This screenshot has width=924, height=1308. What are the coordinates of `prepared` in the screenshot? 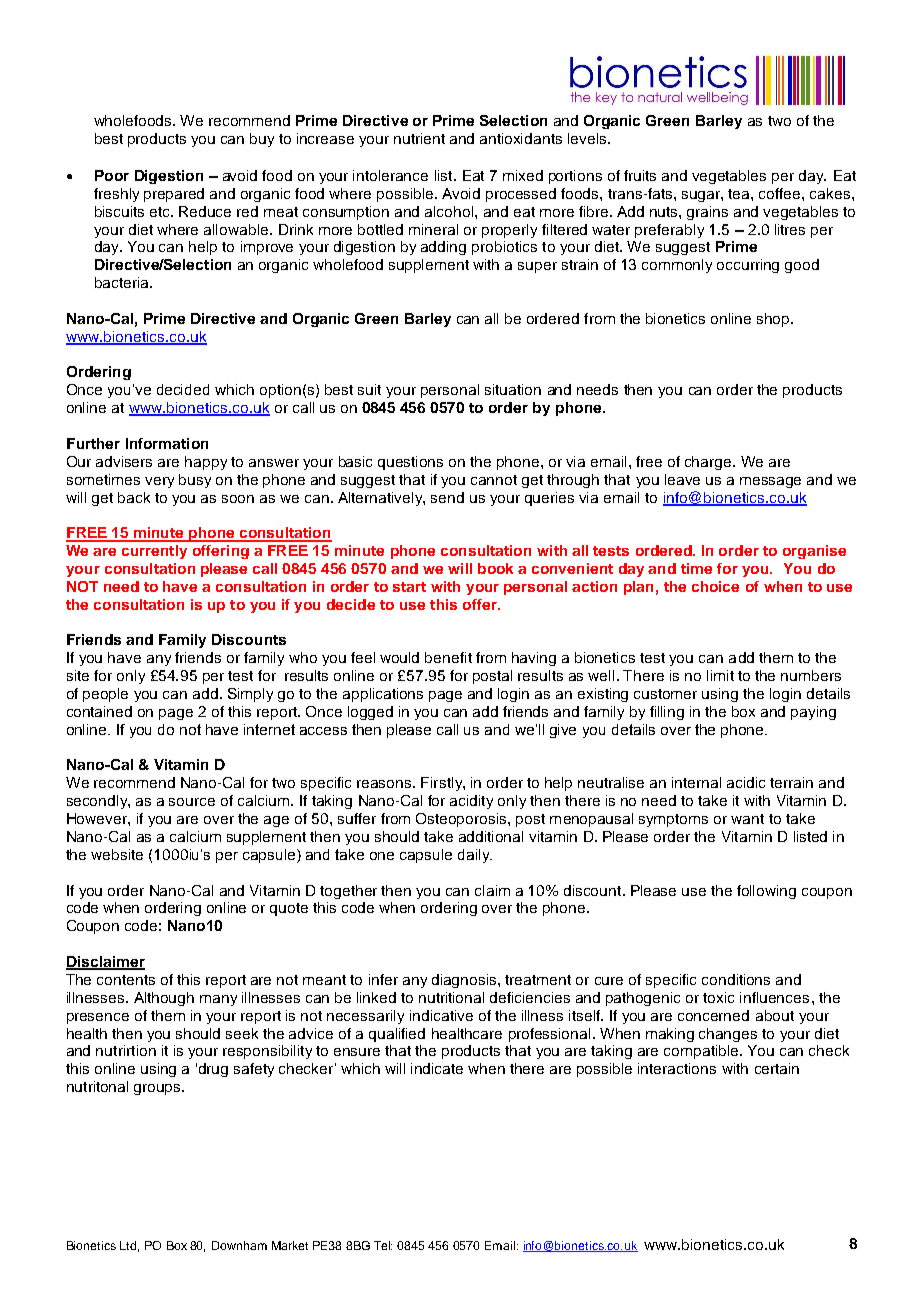 It's located at (174, 195).
